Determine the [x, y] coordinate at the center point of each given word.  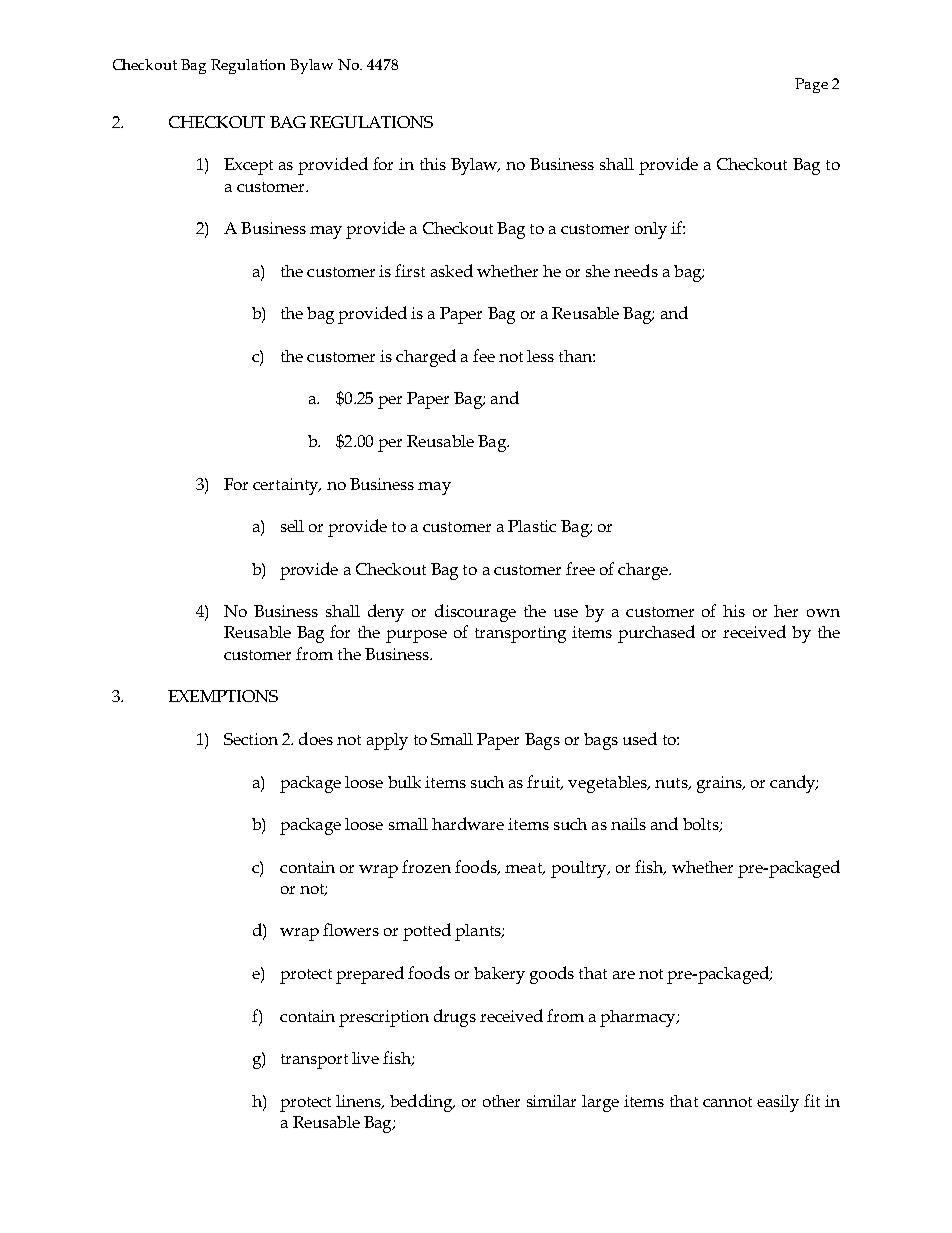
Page [811, 85]
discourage [475, 613]
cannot [727, 1102]
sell [292, 526]
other [501, 1101]
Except [248, 166]
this [433, 164]
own [823, 613]
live [365, 1058]
